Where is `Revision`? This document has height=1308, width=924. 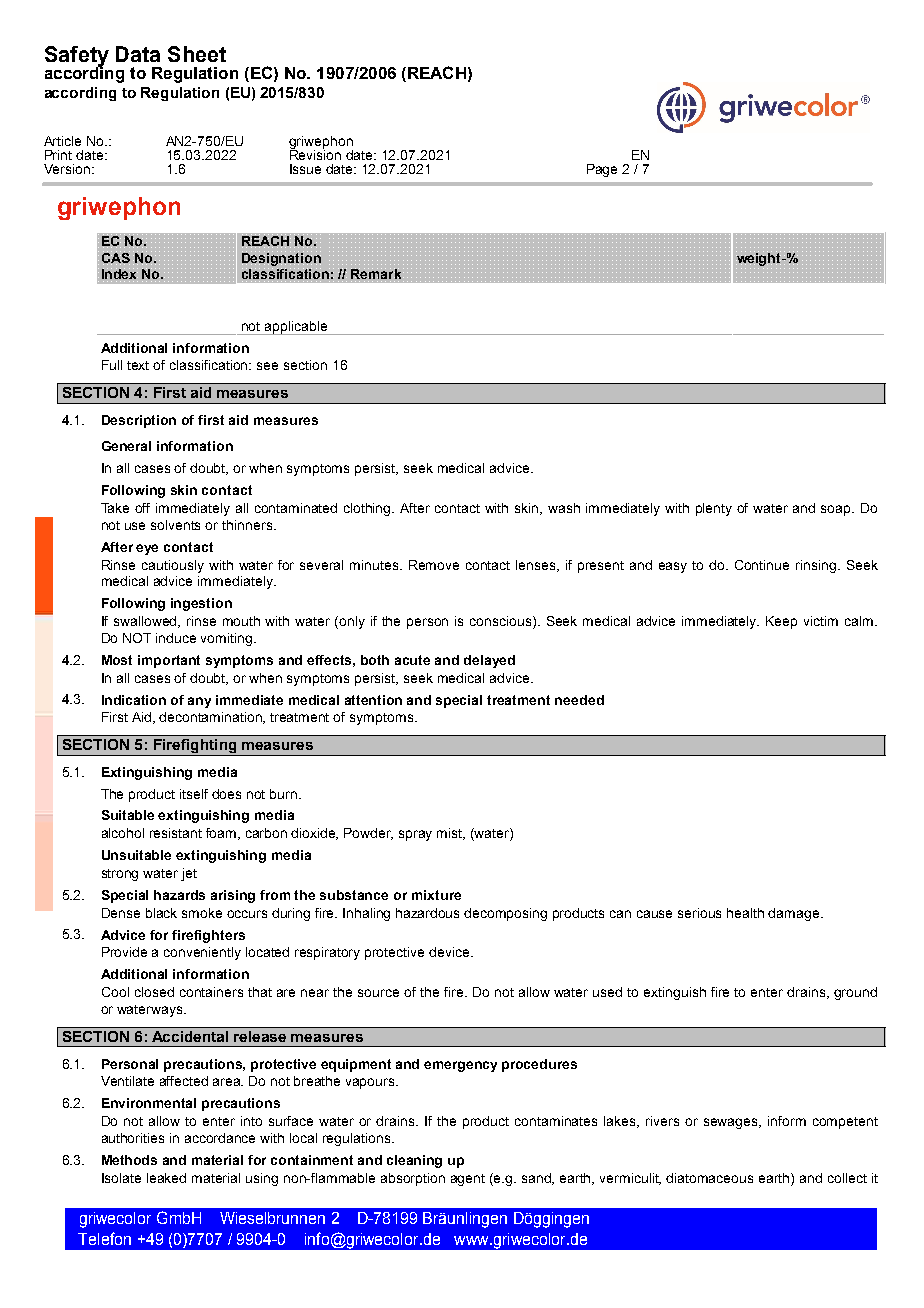 Revision is located at coordinates (315, 153).
